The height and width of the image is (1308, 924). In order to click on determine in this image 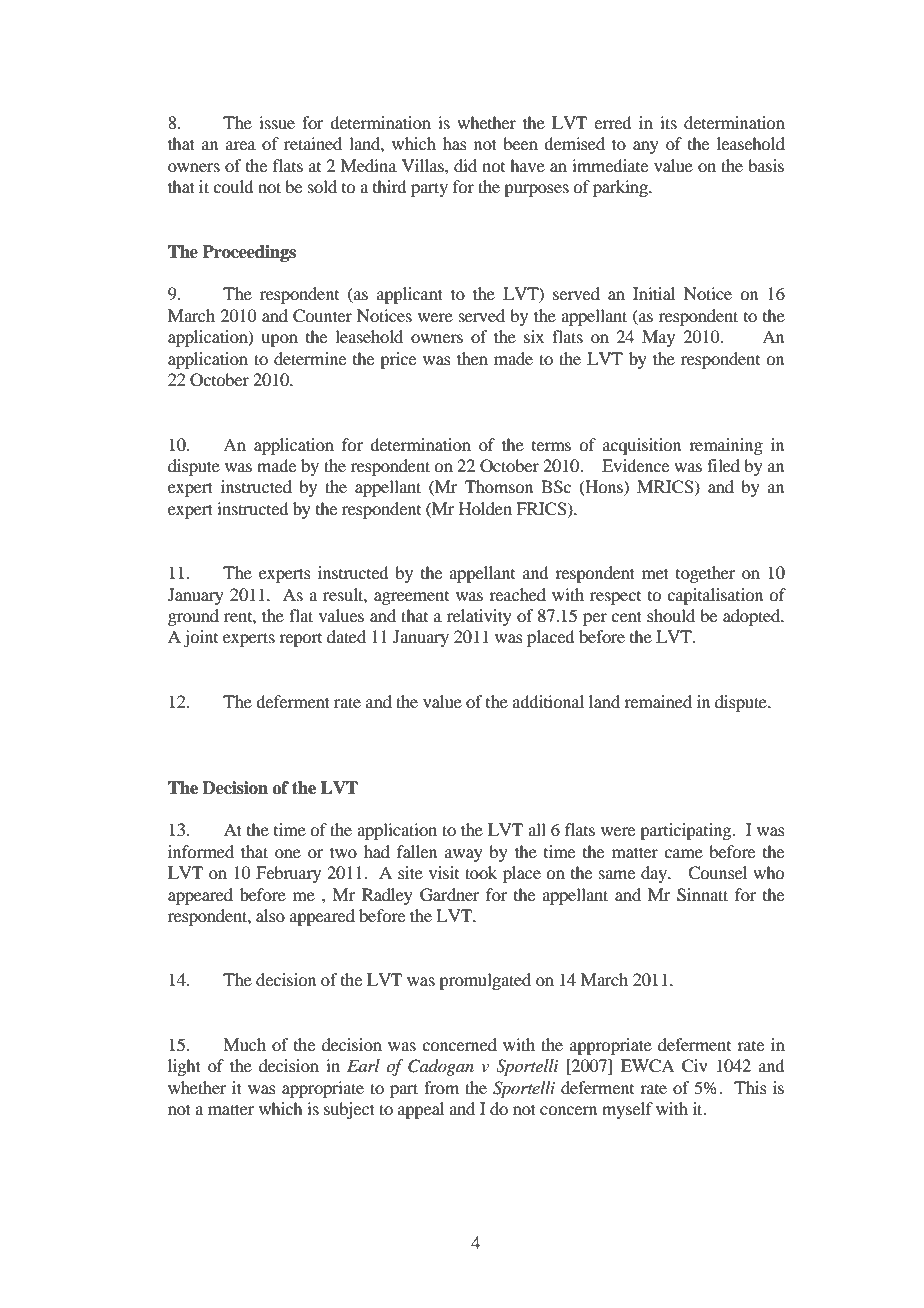, I will do `click(310, 358)`.
